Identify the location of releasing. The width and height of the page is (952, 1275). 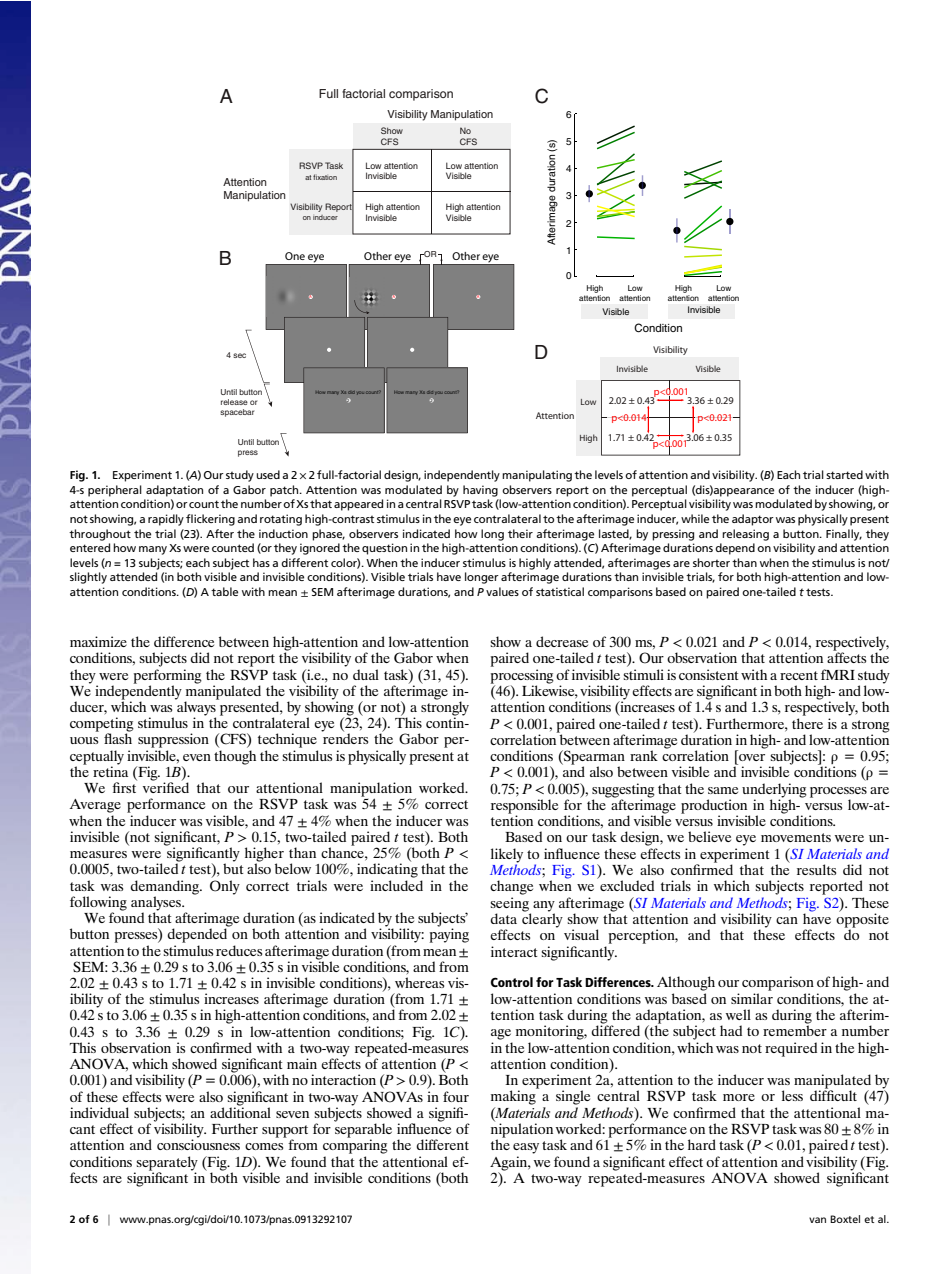
(745, 535).
